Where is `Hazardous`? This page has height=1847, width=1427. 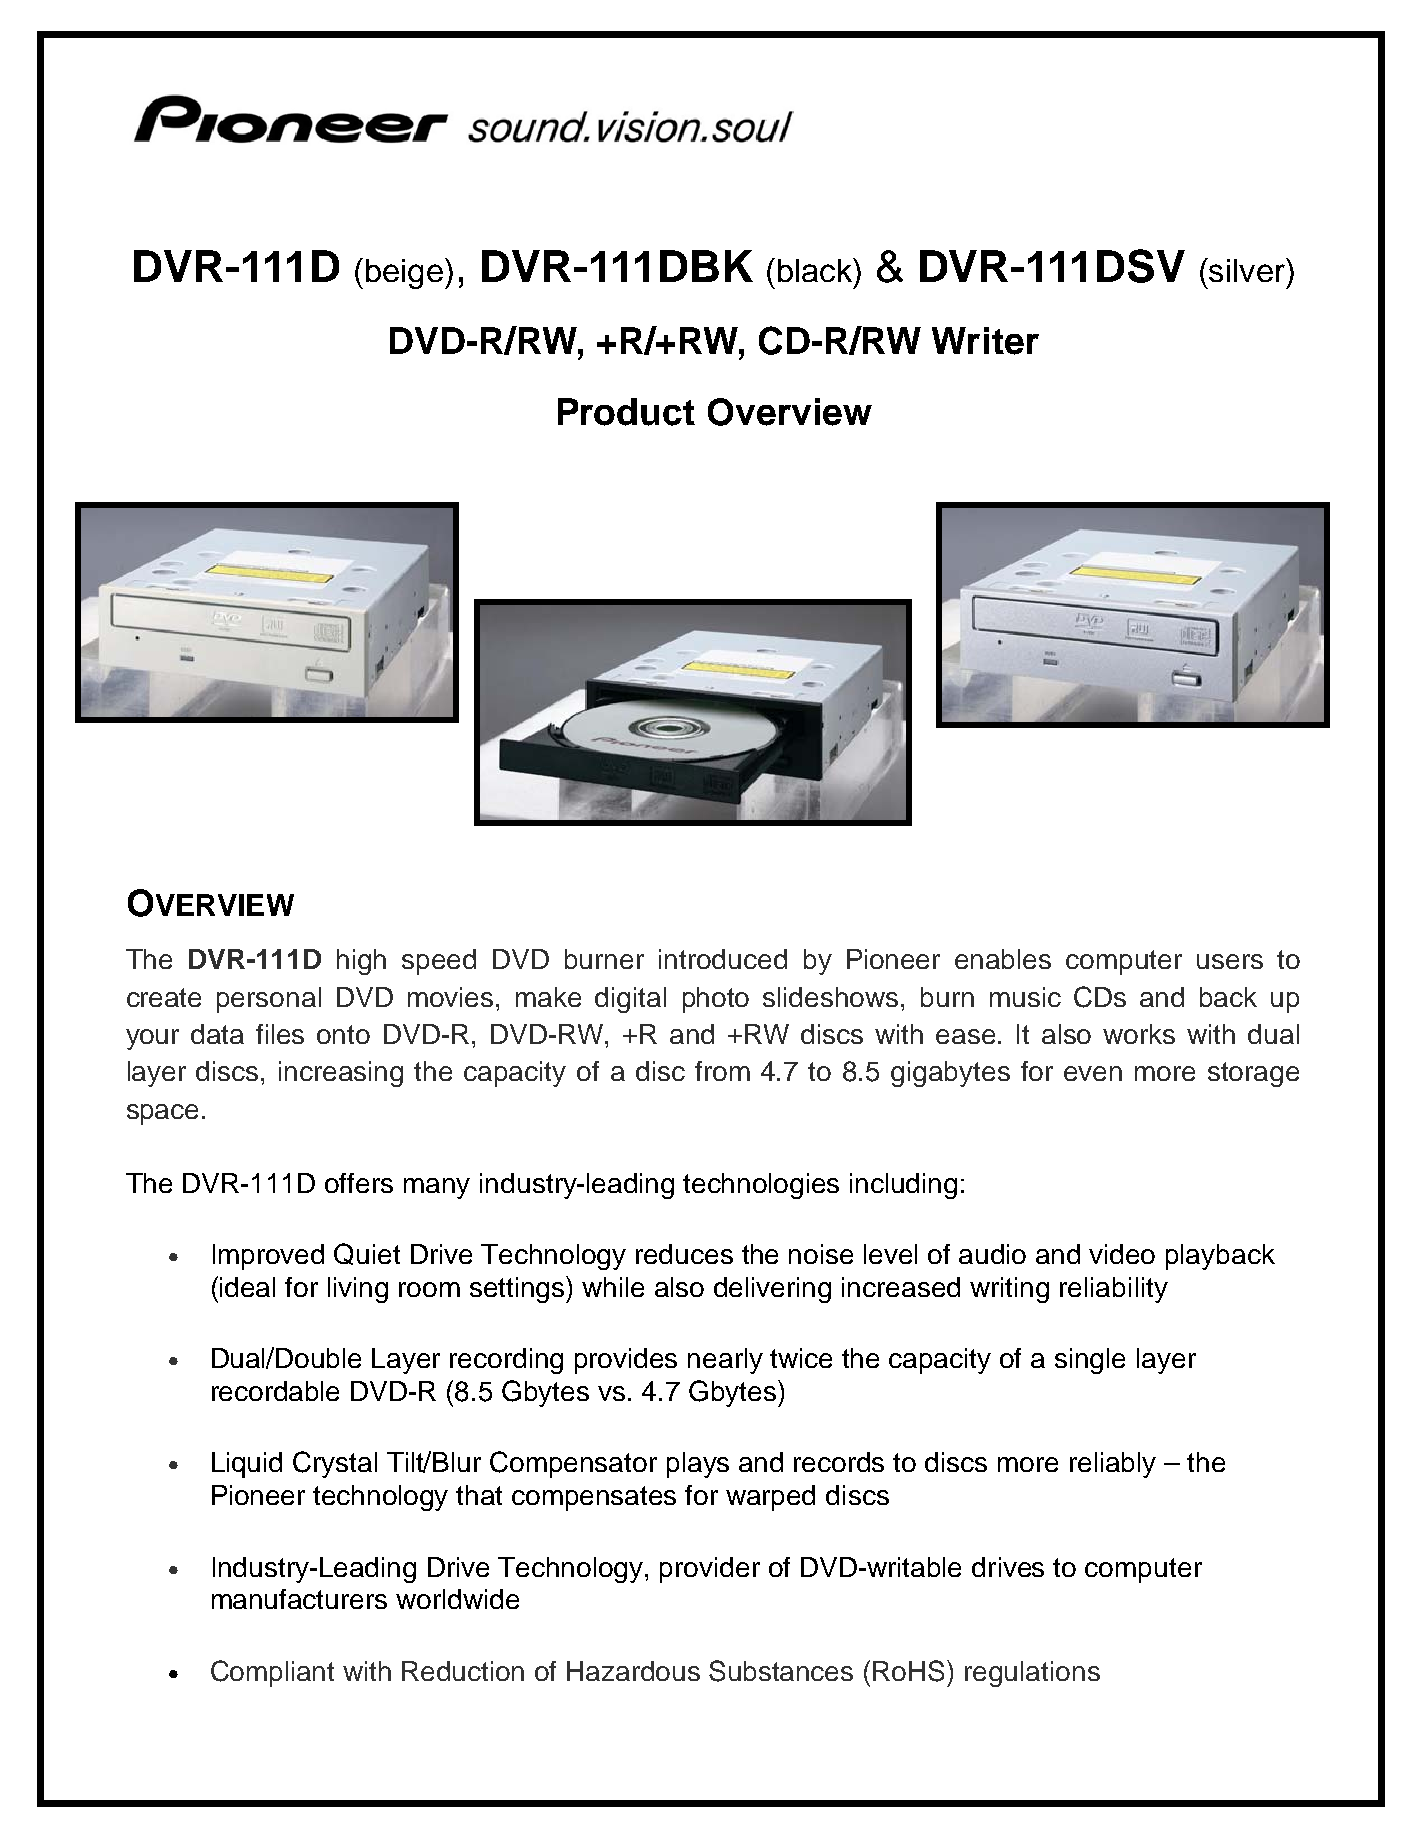 Hazardous is located at coordinates (633, 1671).
